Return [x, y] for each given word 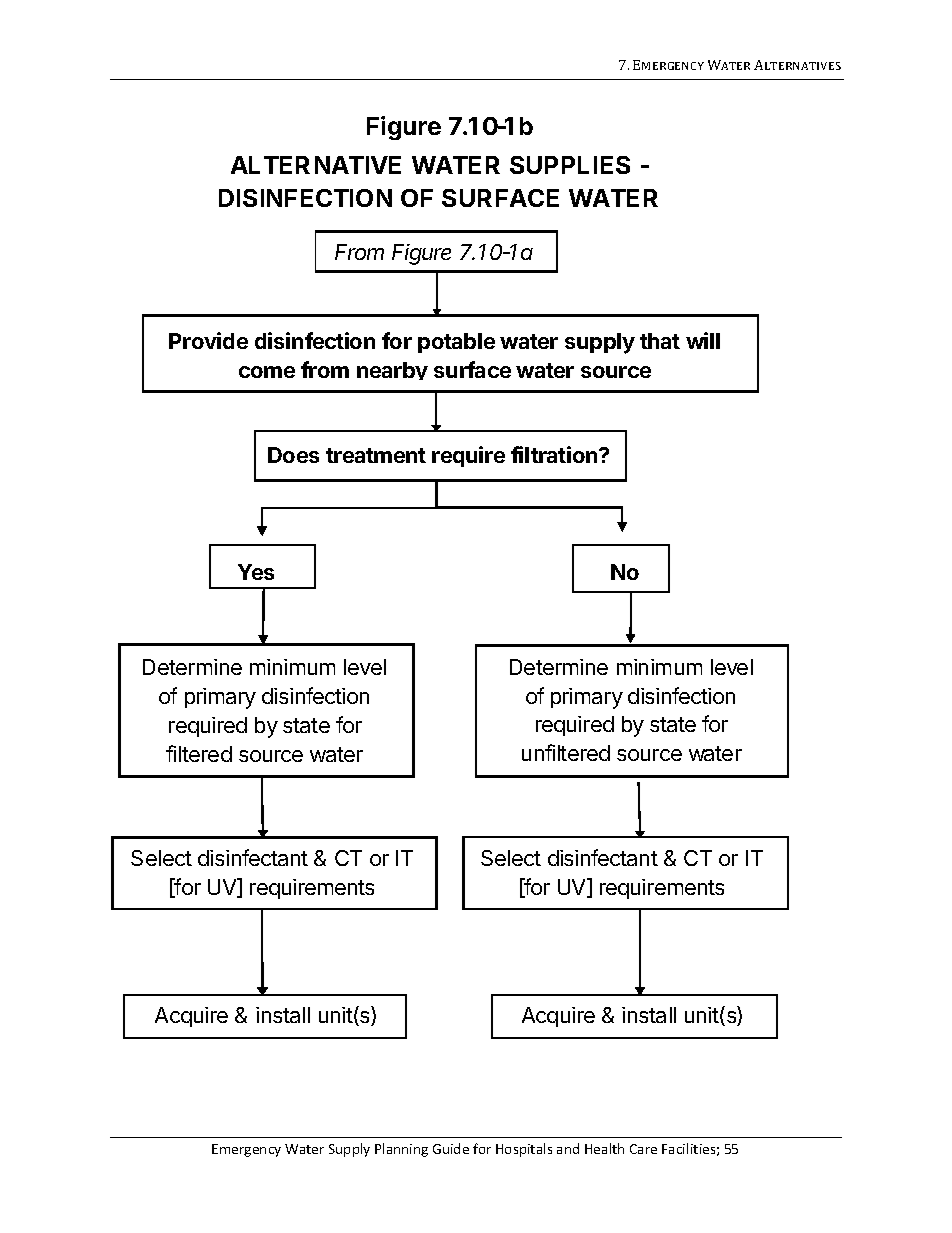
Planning [401, 1150]
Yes [256, 572]
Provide [208, 340]
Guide [451, 1148]
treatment [376, 455]
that [660, 341]
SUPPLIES [570, 165]
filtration [555, 454]
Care [643, 1149]
